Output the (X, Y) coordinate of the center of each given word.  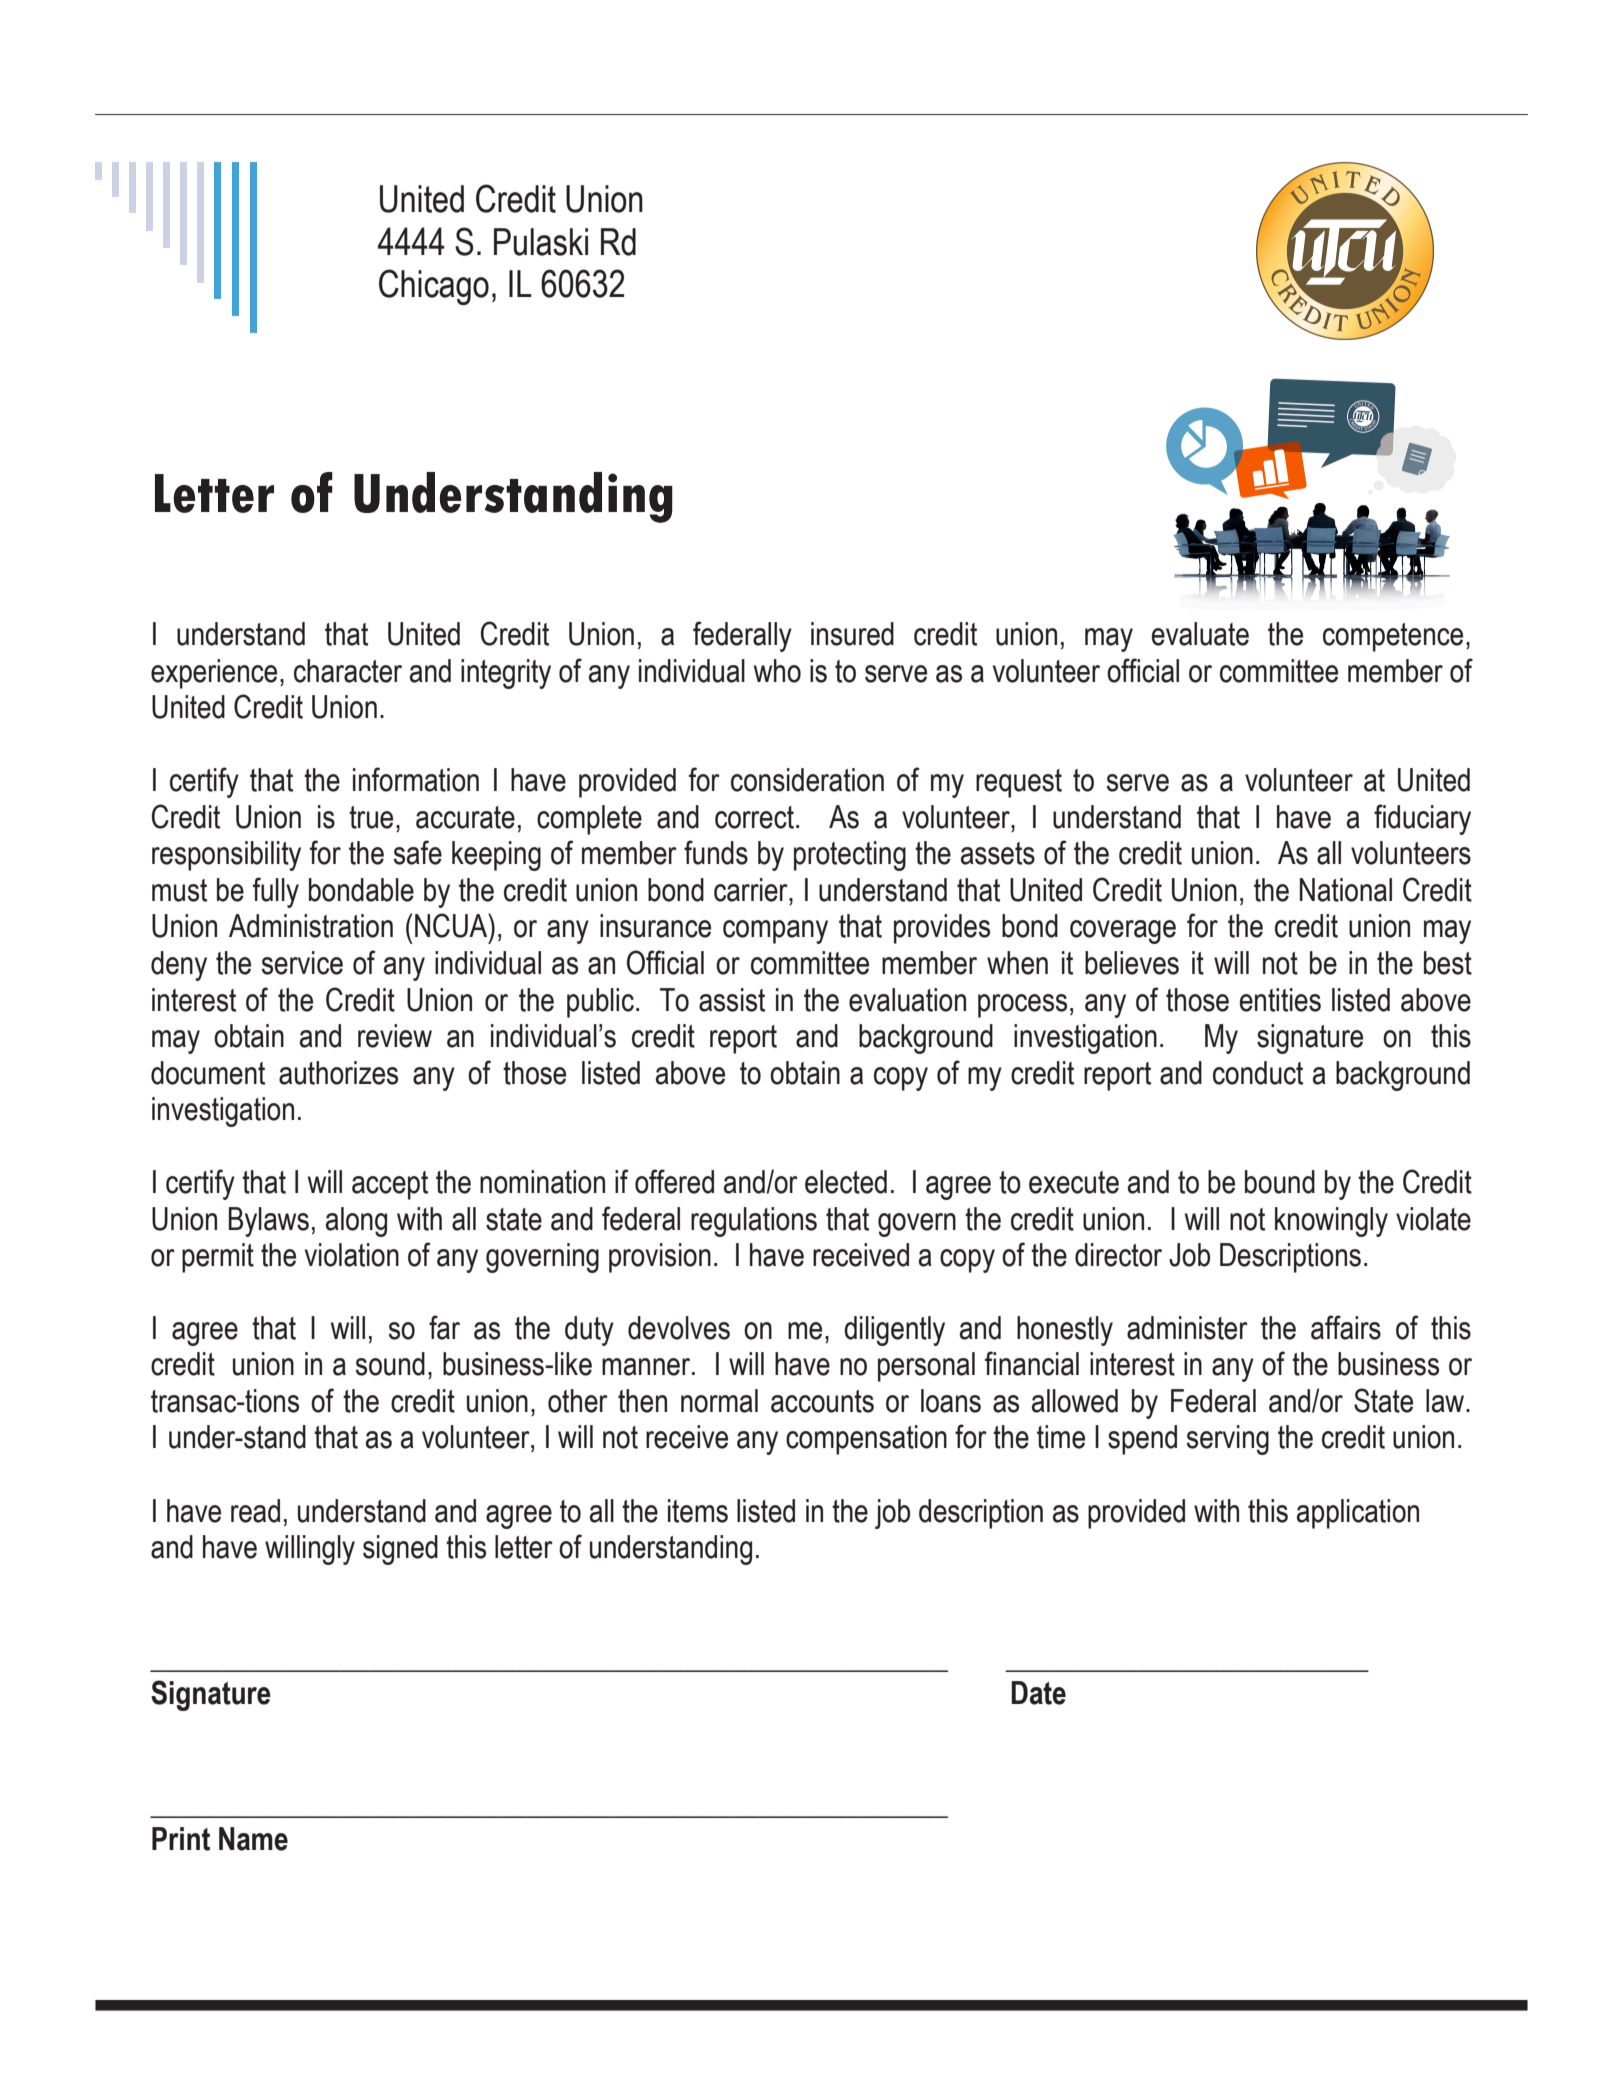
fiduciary (1422, 819)
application (1358, 1514)
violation (352, 1255)
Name (253, 1839)
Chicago (434, 287)
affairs (1346, 1327)
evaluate (1200, 634)
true (371, 817)
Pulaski (541, 242)
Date (1038, 1693)
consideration (807, 780)
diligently (894, 1331)
